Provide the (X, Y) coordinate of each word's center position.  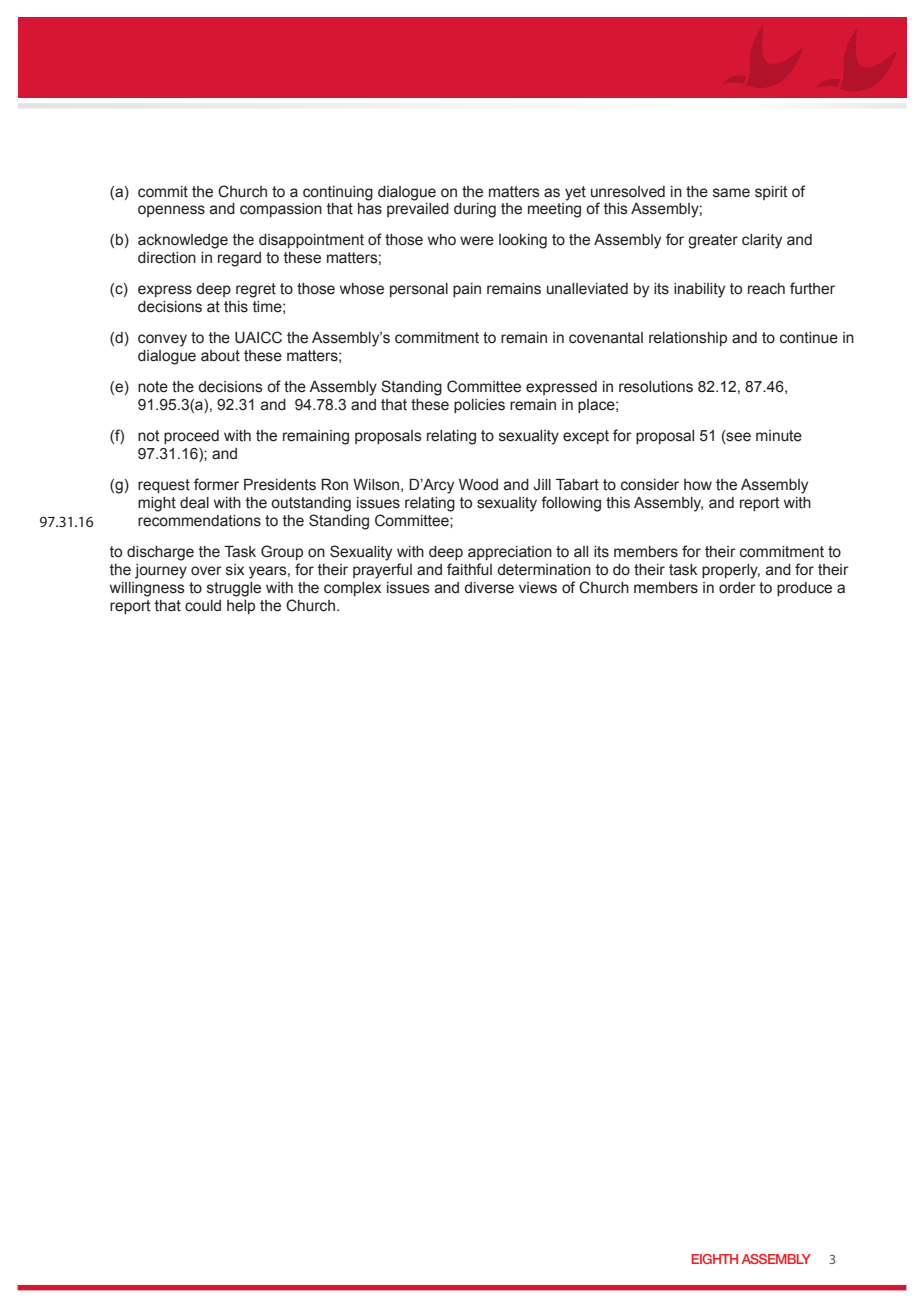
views (538, 588)
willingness (147, 589)
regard (239, 259)
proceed (191, 437)
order (737, 588)
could (203, 606)
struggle (234, 589)
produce (804, 589)
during (475, 210)
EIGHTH (714, 1259)
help (241, 607)
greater (713, 241)
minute (779, 436)
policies (479, 406)
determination (544, 570)
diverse (489, 588)
